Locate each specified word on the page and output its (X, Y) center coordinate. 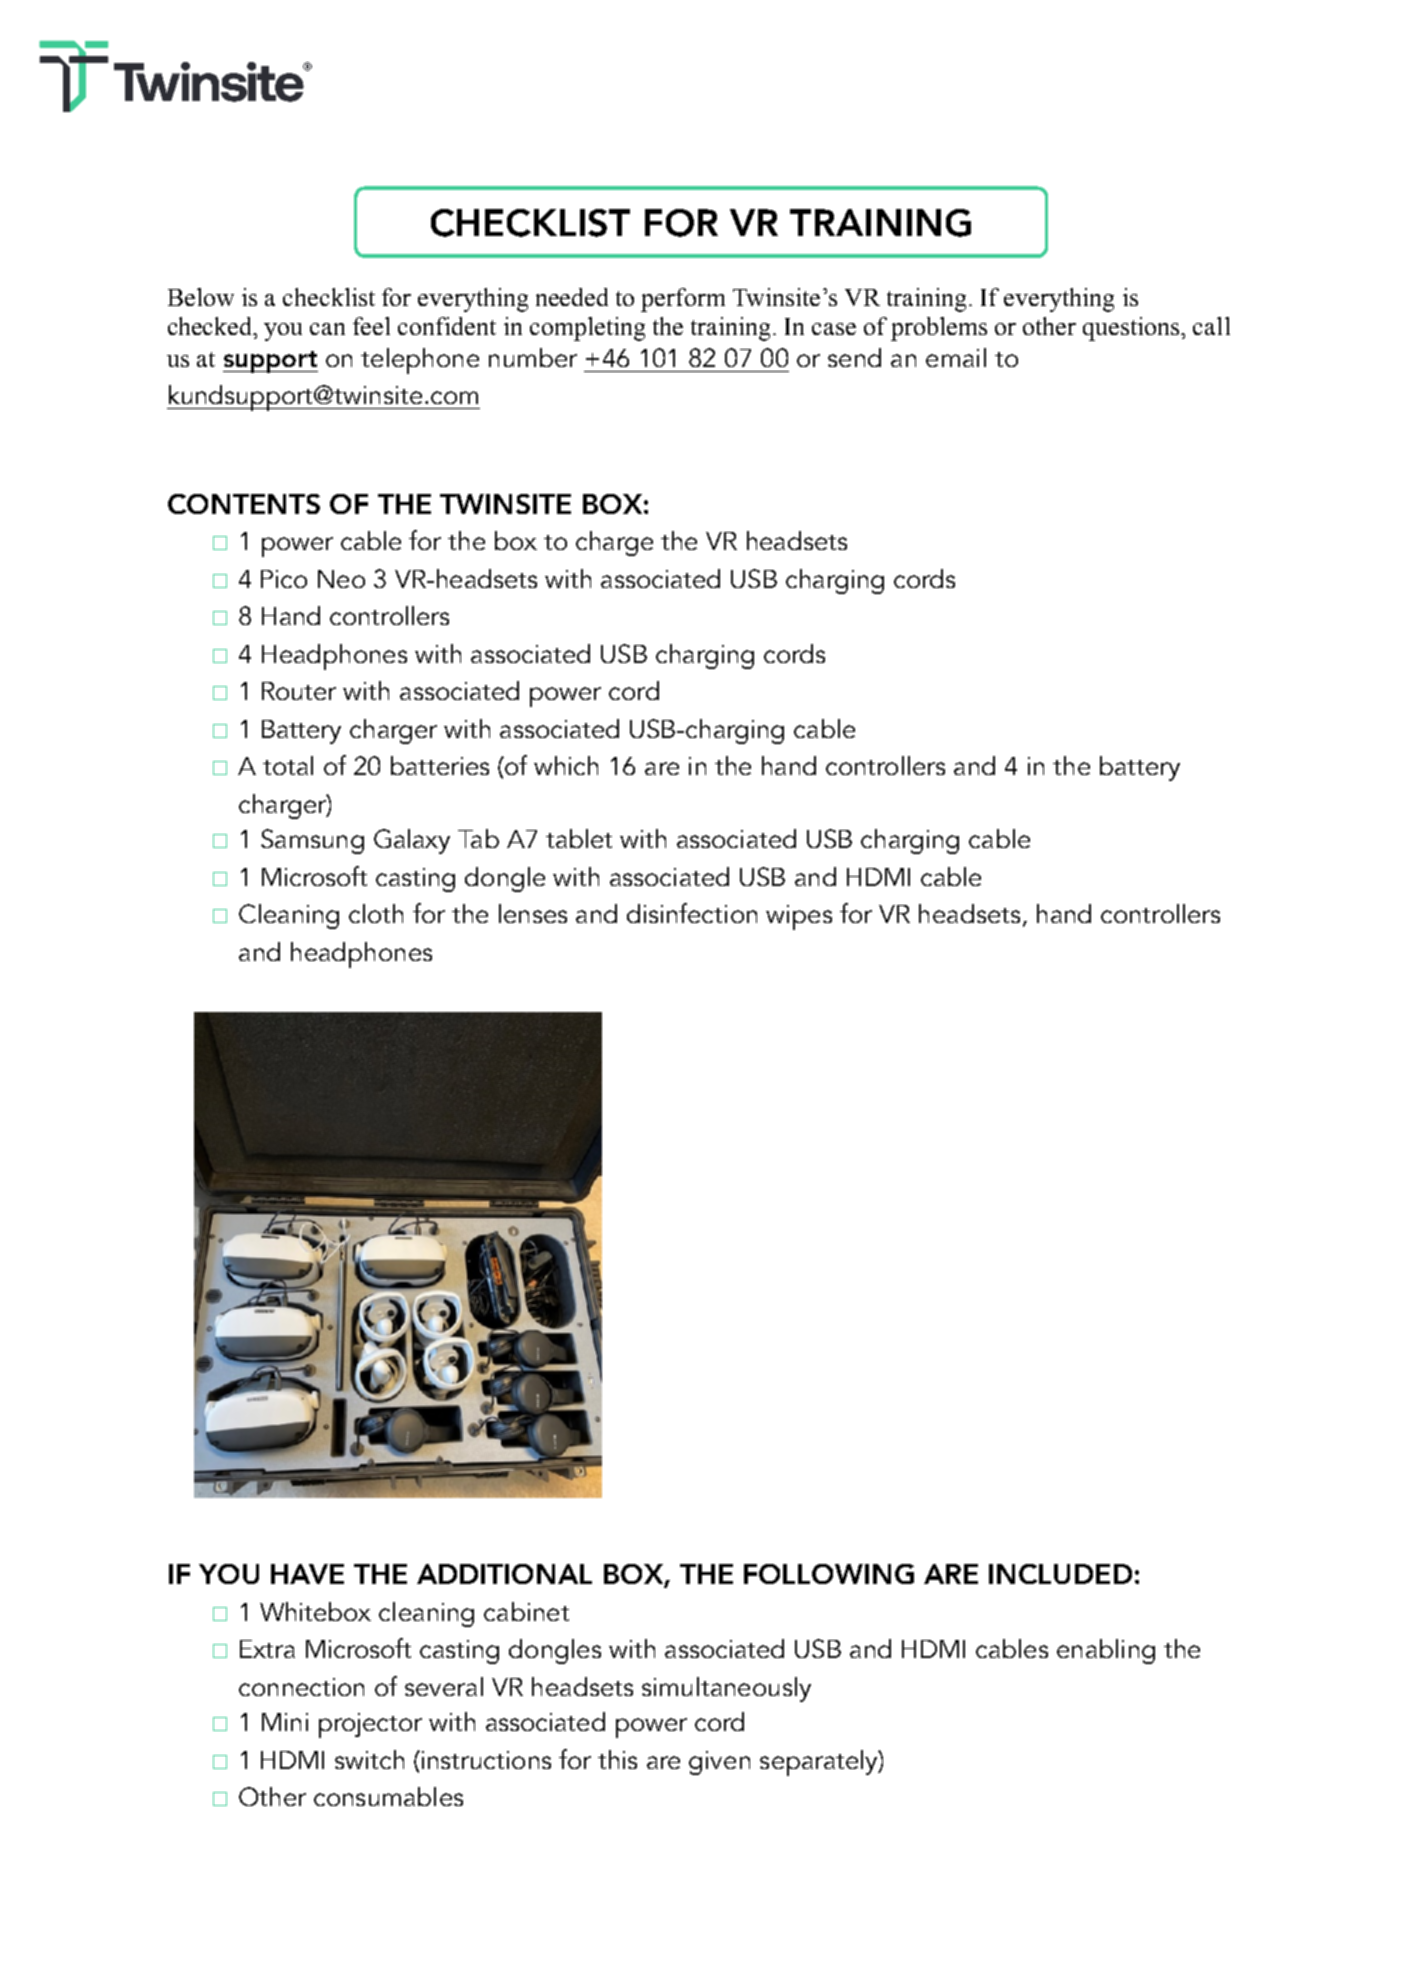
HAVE (307, 1574)
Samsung (312, 841)
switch (369, 1759)
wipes (799, 917)
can (327, 329)
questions (1132, 329)
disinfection (692, 913)
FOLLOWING (829, 1574)
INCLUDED (1060, 1574)
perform (683, 300)
